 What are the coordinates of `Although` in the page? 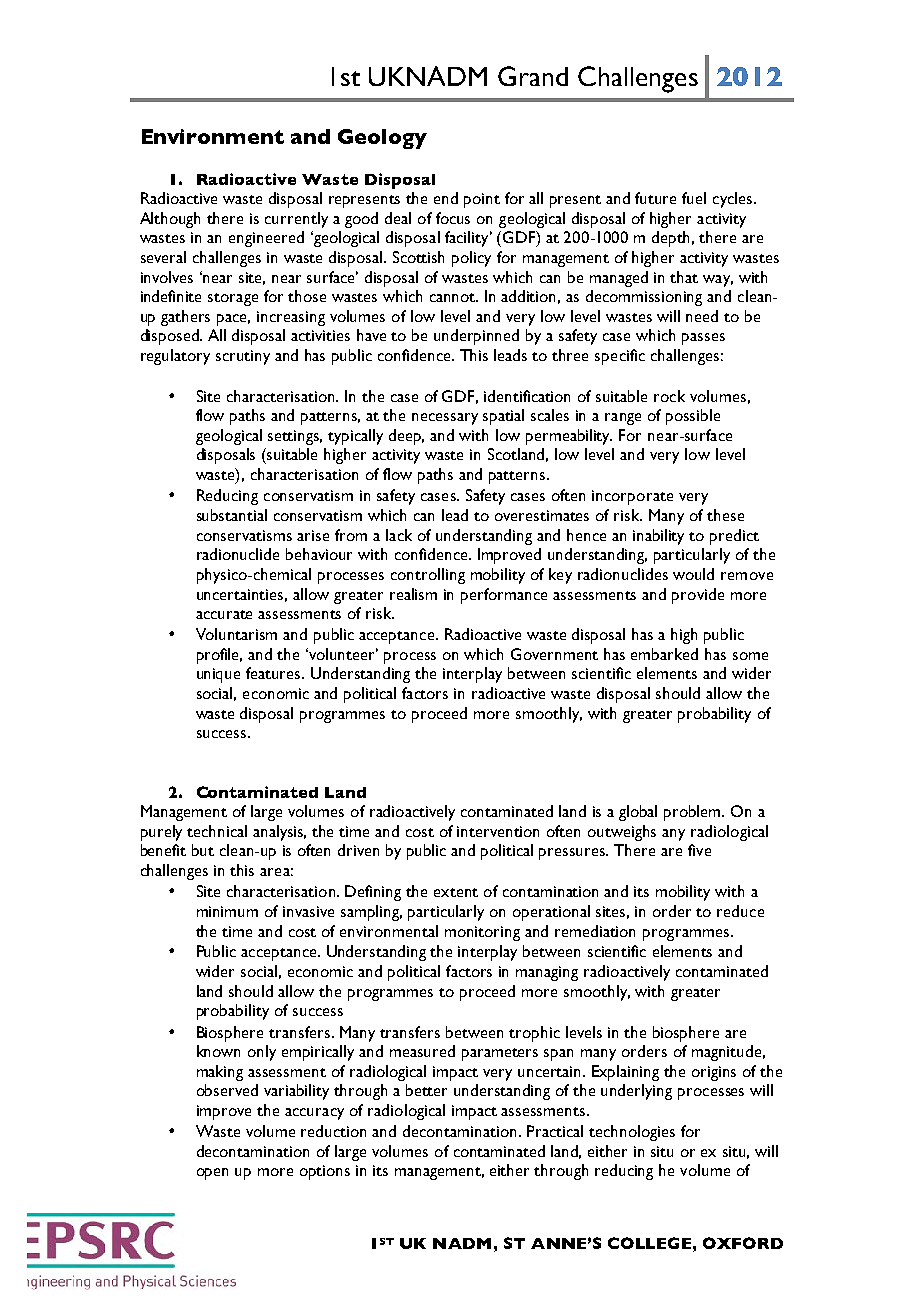 It's located at (170, 220).
